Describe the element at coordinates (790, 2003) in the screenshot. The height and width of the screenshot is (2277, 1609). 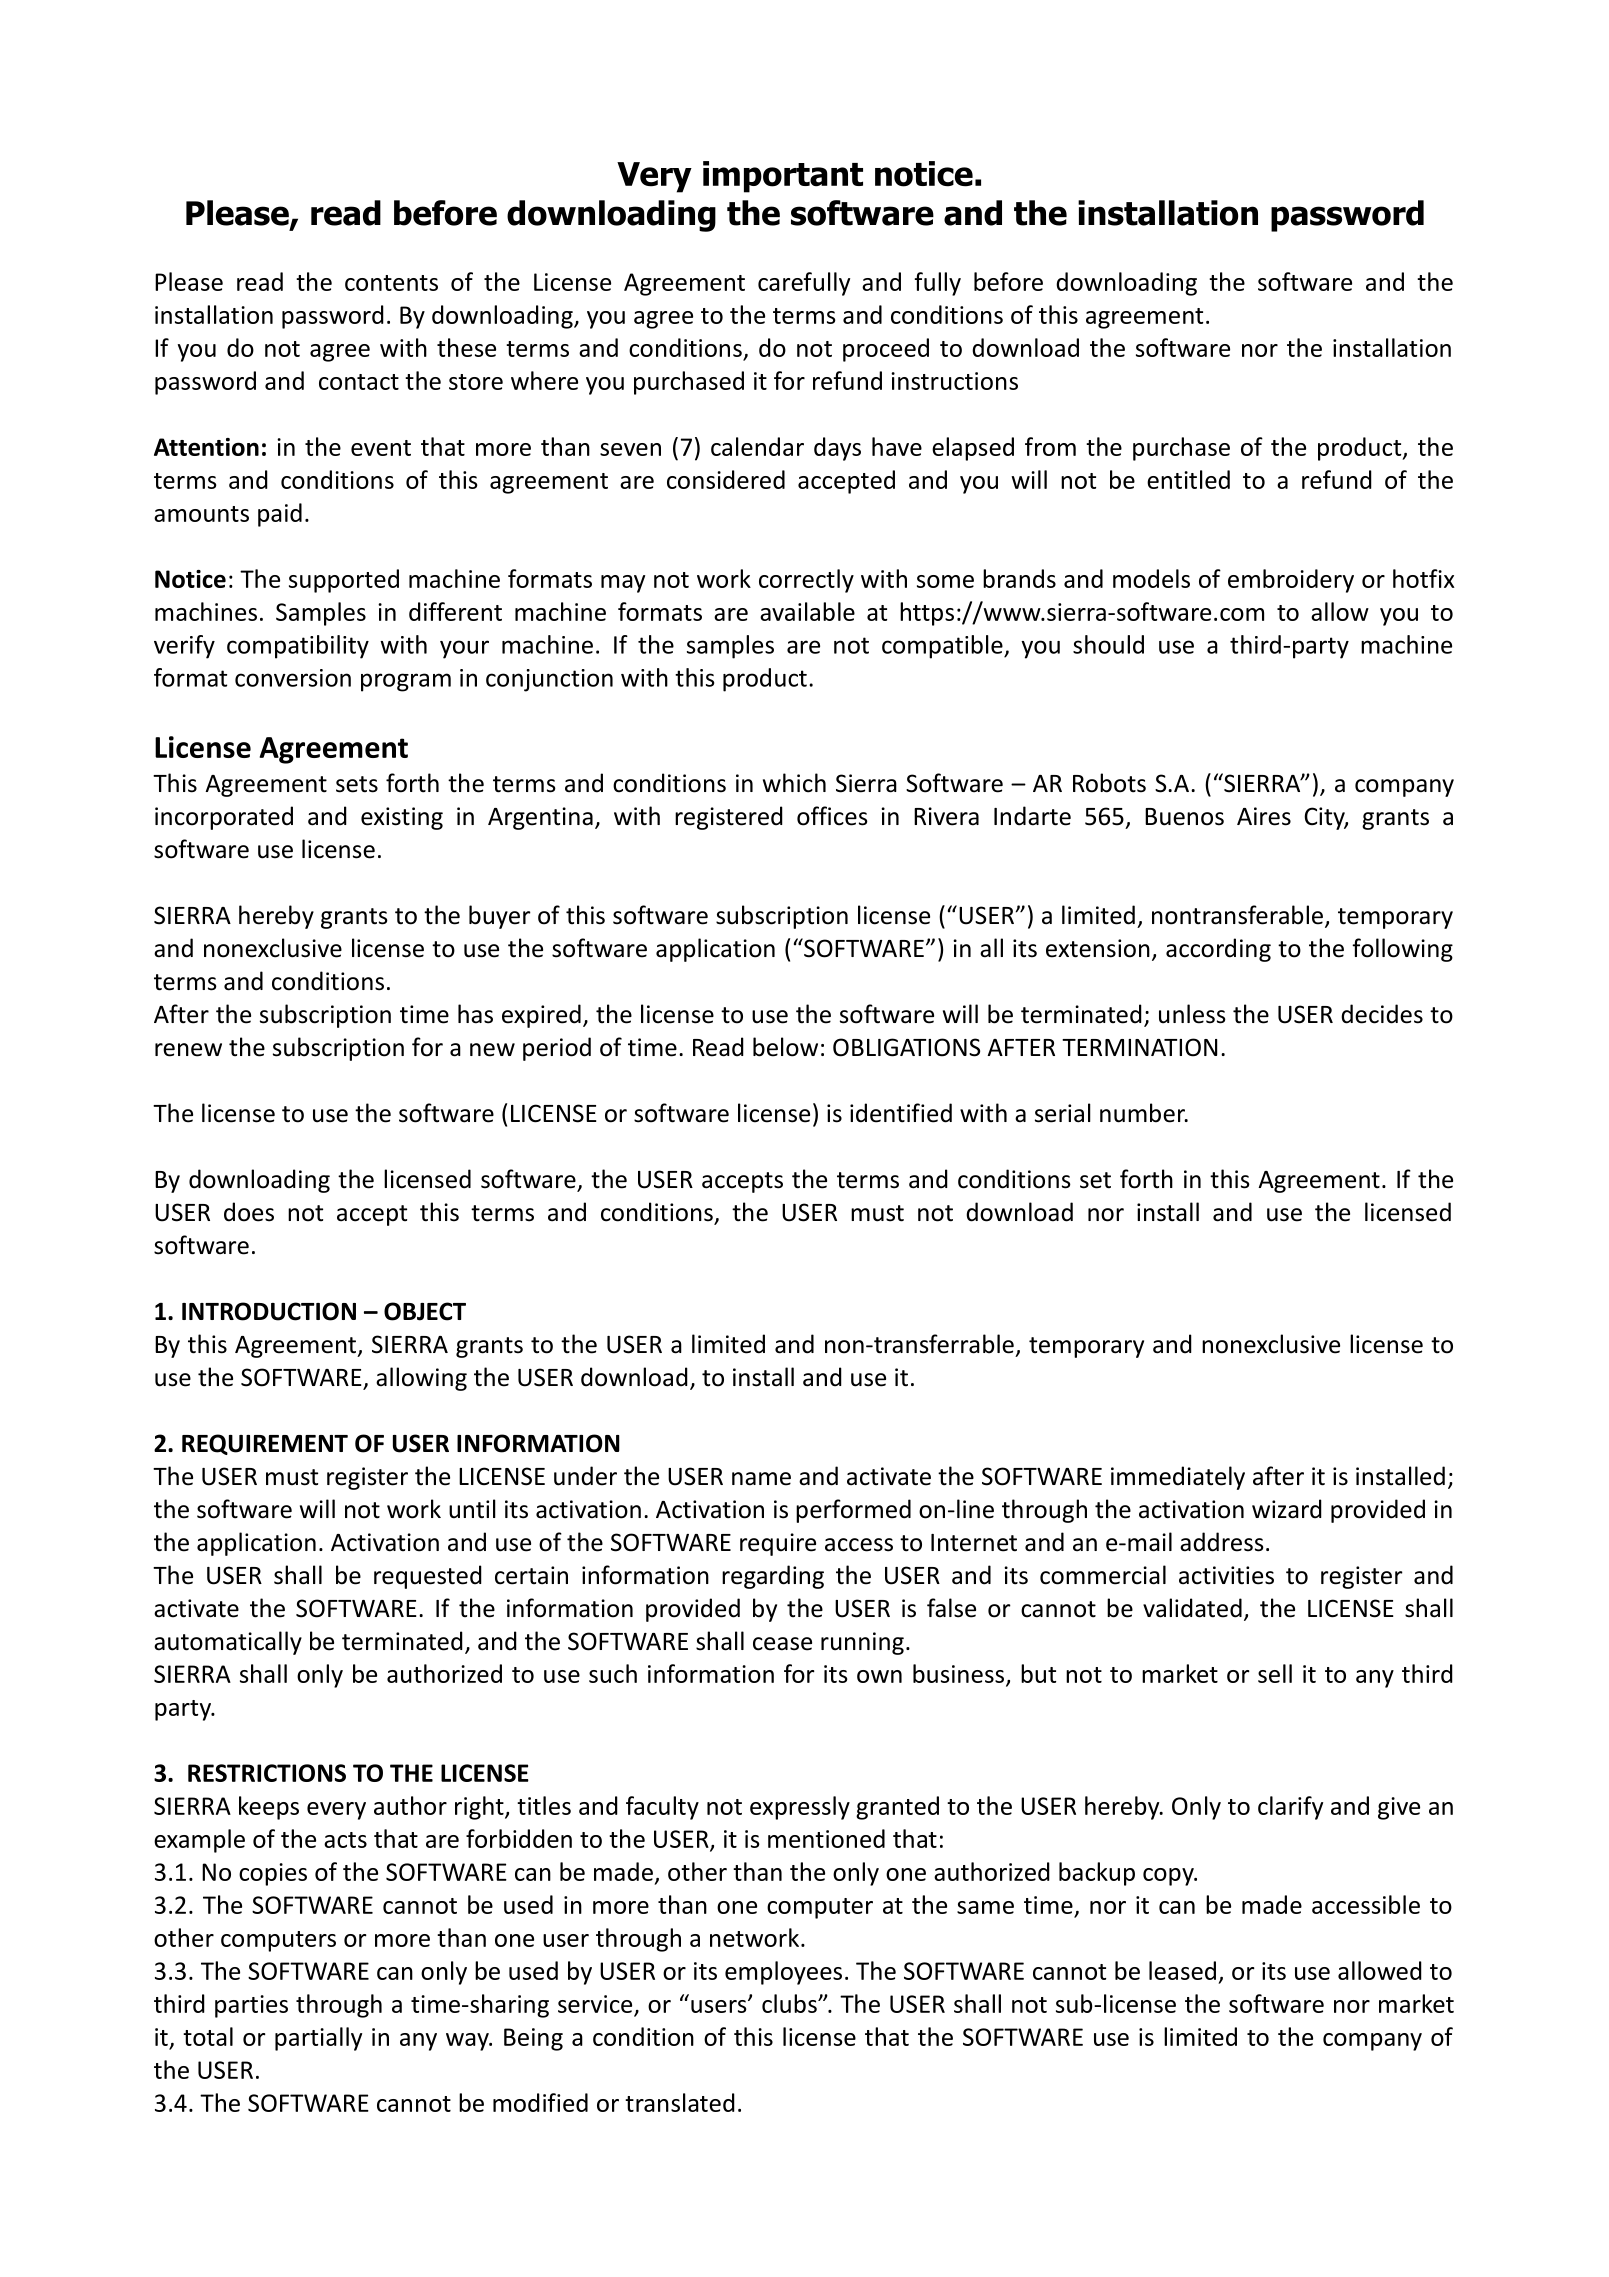
I see `clubs` at that location.
